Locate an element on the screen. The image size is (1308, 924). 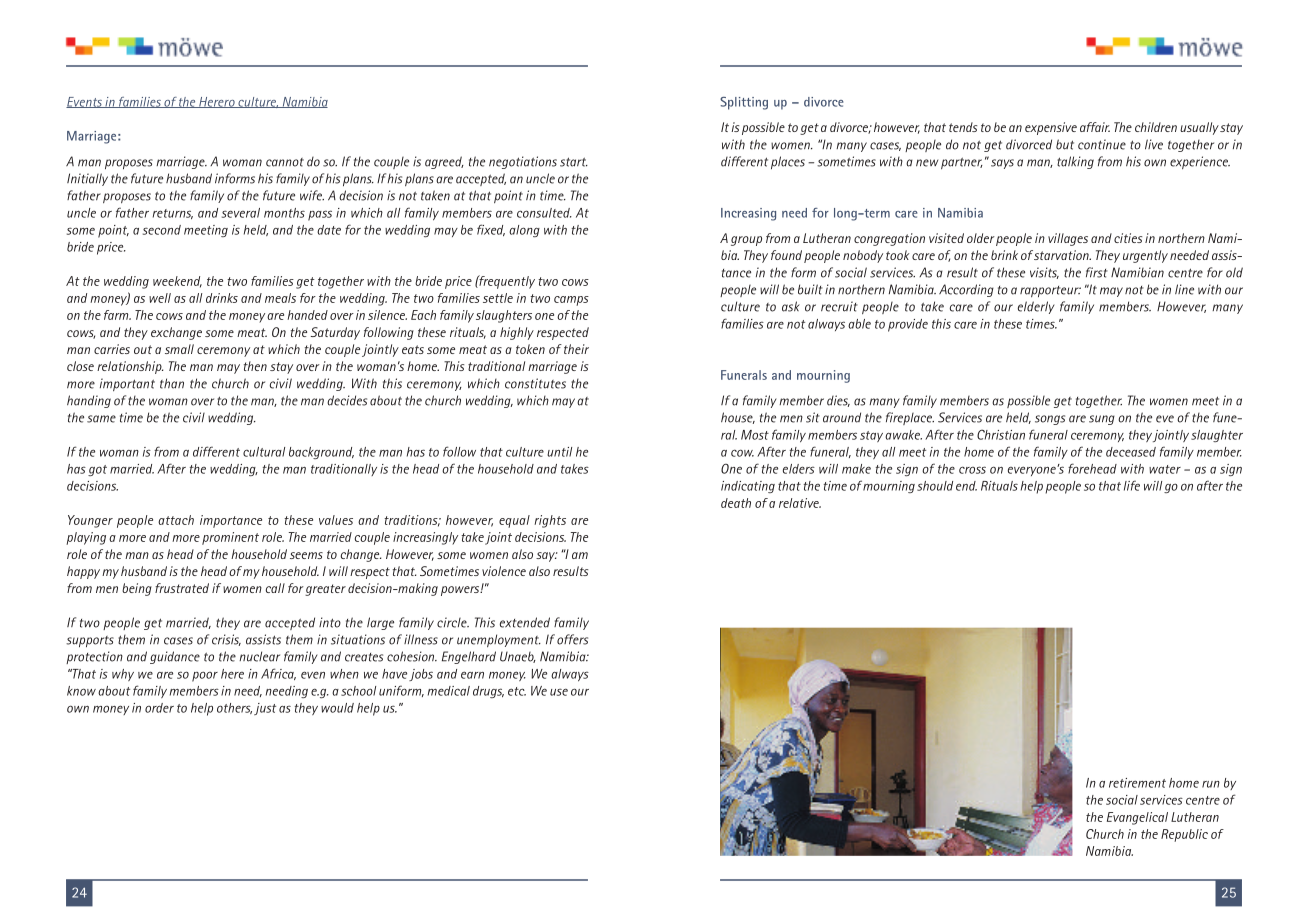
cannot is located at coordinates (285, 162).
